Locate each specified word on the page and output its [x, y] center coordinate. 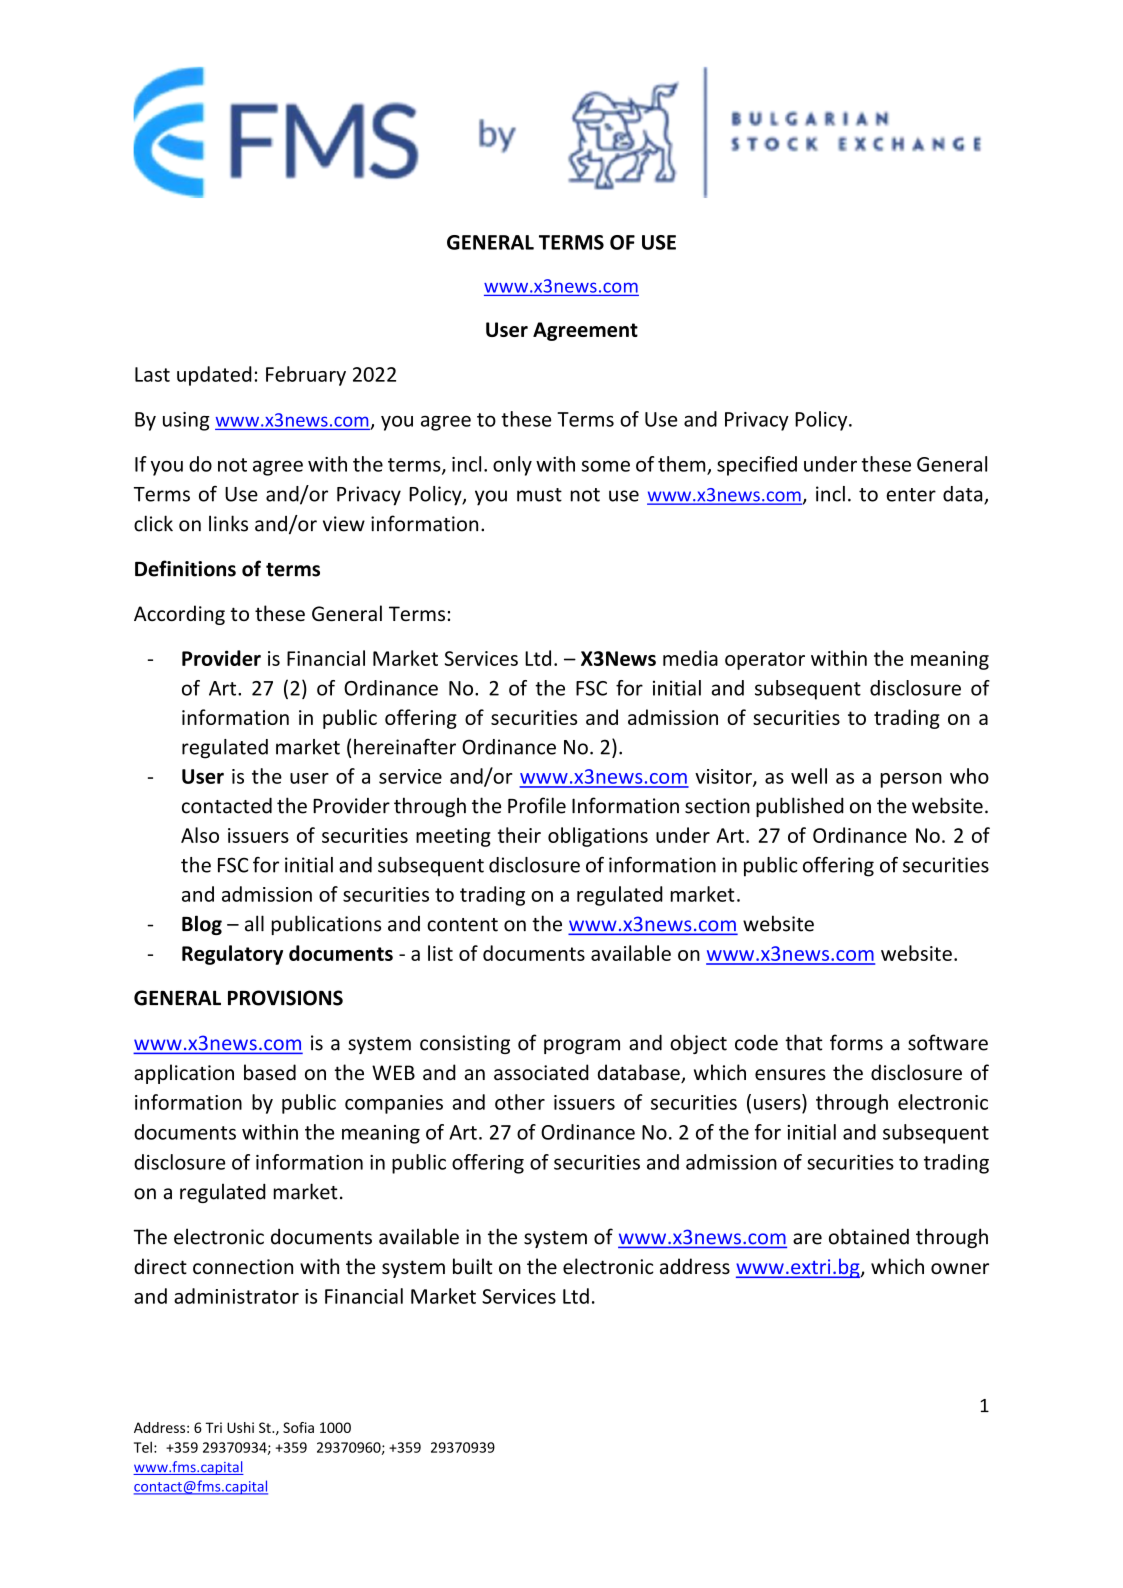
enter [911, 495]
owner [960, 1269]
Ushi [240, 1427]
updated [214, 376]
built [472, 1266]
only [512, 466]
